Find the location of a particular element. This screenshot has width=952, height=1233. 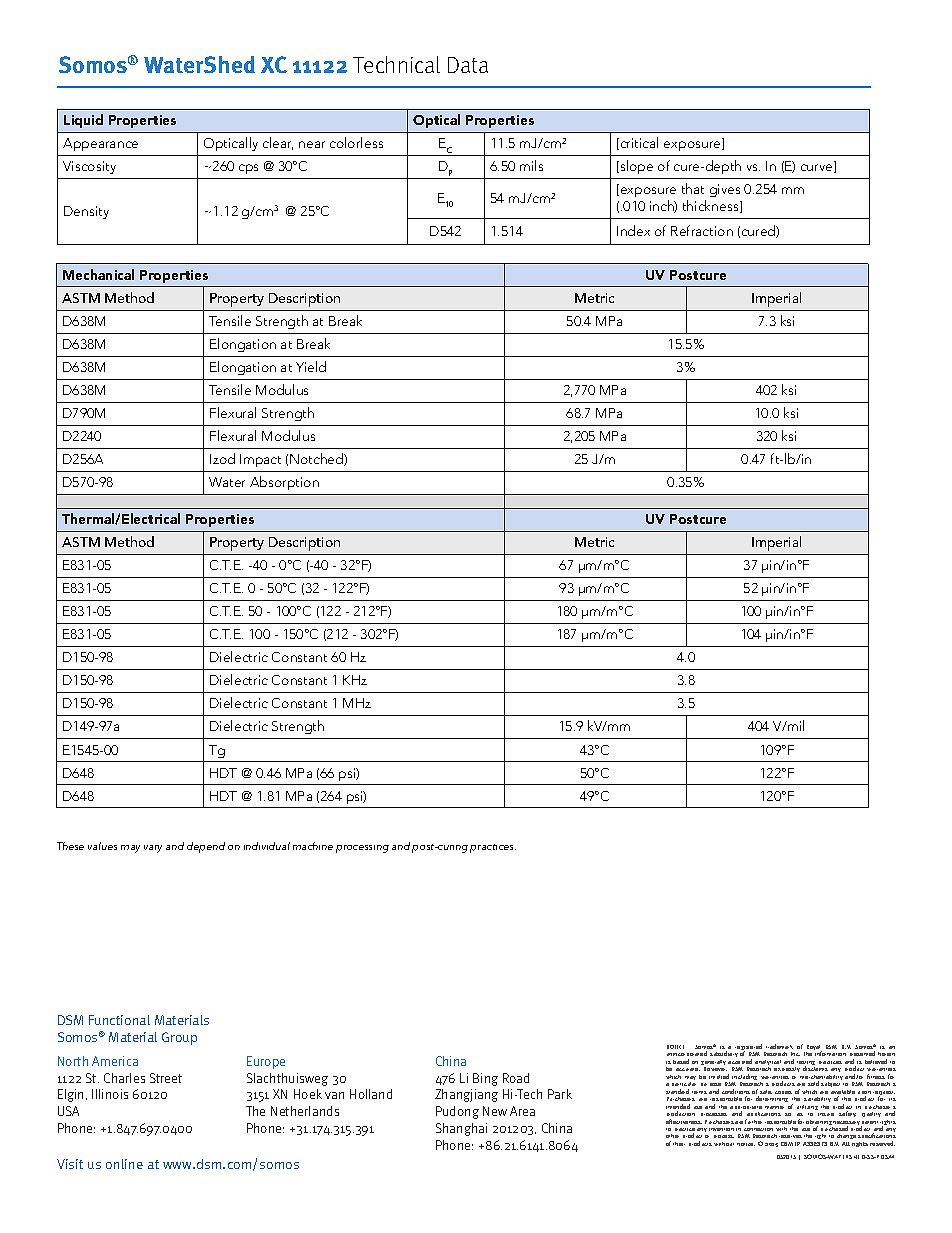

reserves is located at coordinates (790, 1136).
